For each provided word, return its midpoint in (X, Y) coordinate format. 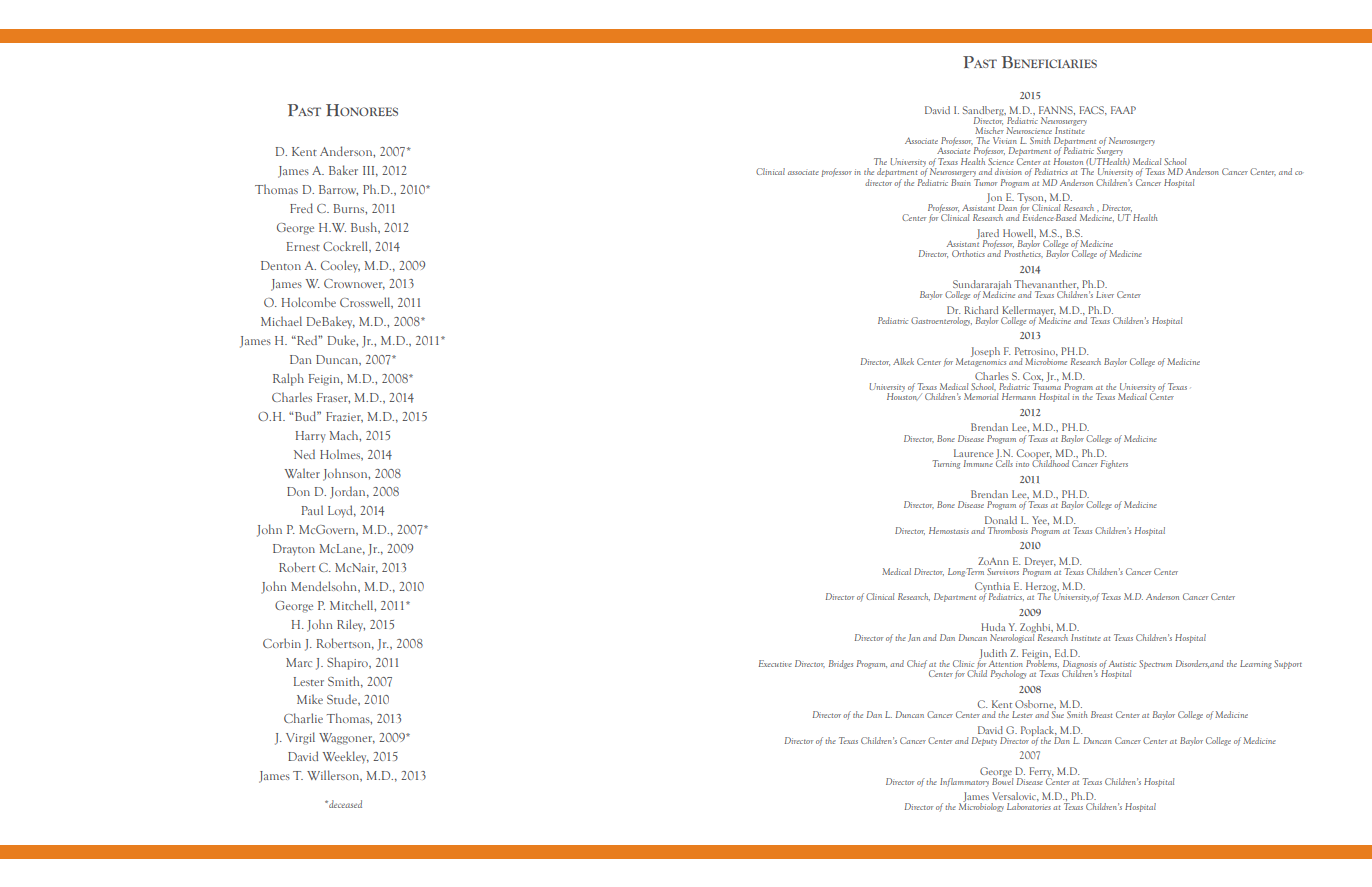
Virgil (300, 738)
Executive (775, 663)
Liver (1105, 294)
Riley (351, 625)
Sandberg (984, 112)
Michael (281, 321)
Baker (343, 170)
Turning (946, 464)
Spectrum (1155, 664)
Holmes (341, 455)
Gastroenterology (941, 321)
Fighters (1114, 464)
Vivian (1005, 140)
